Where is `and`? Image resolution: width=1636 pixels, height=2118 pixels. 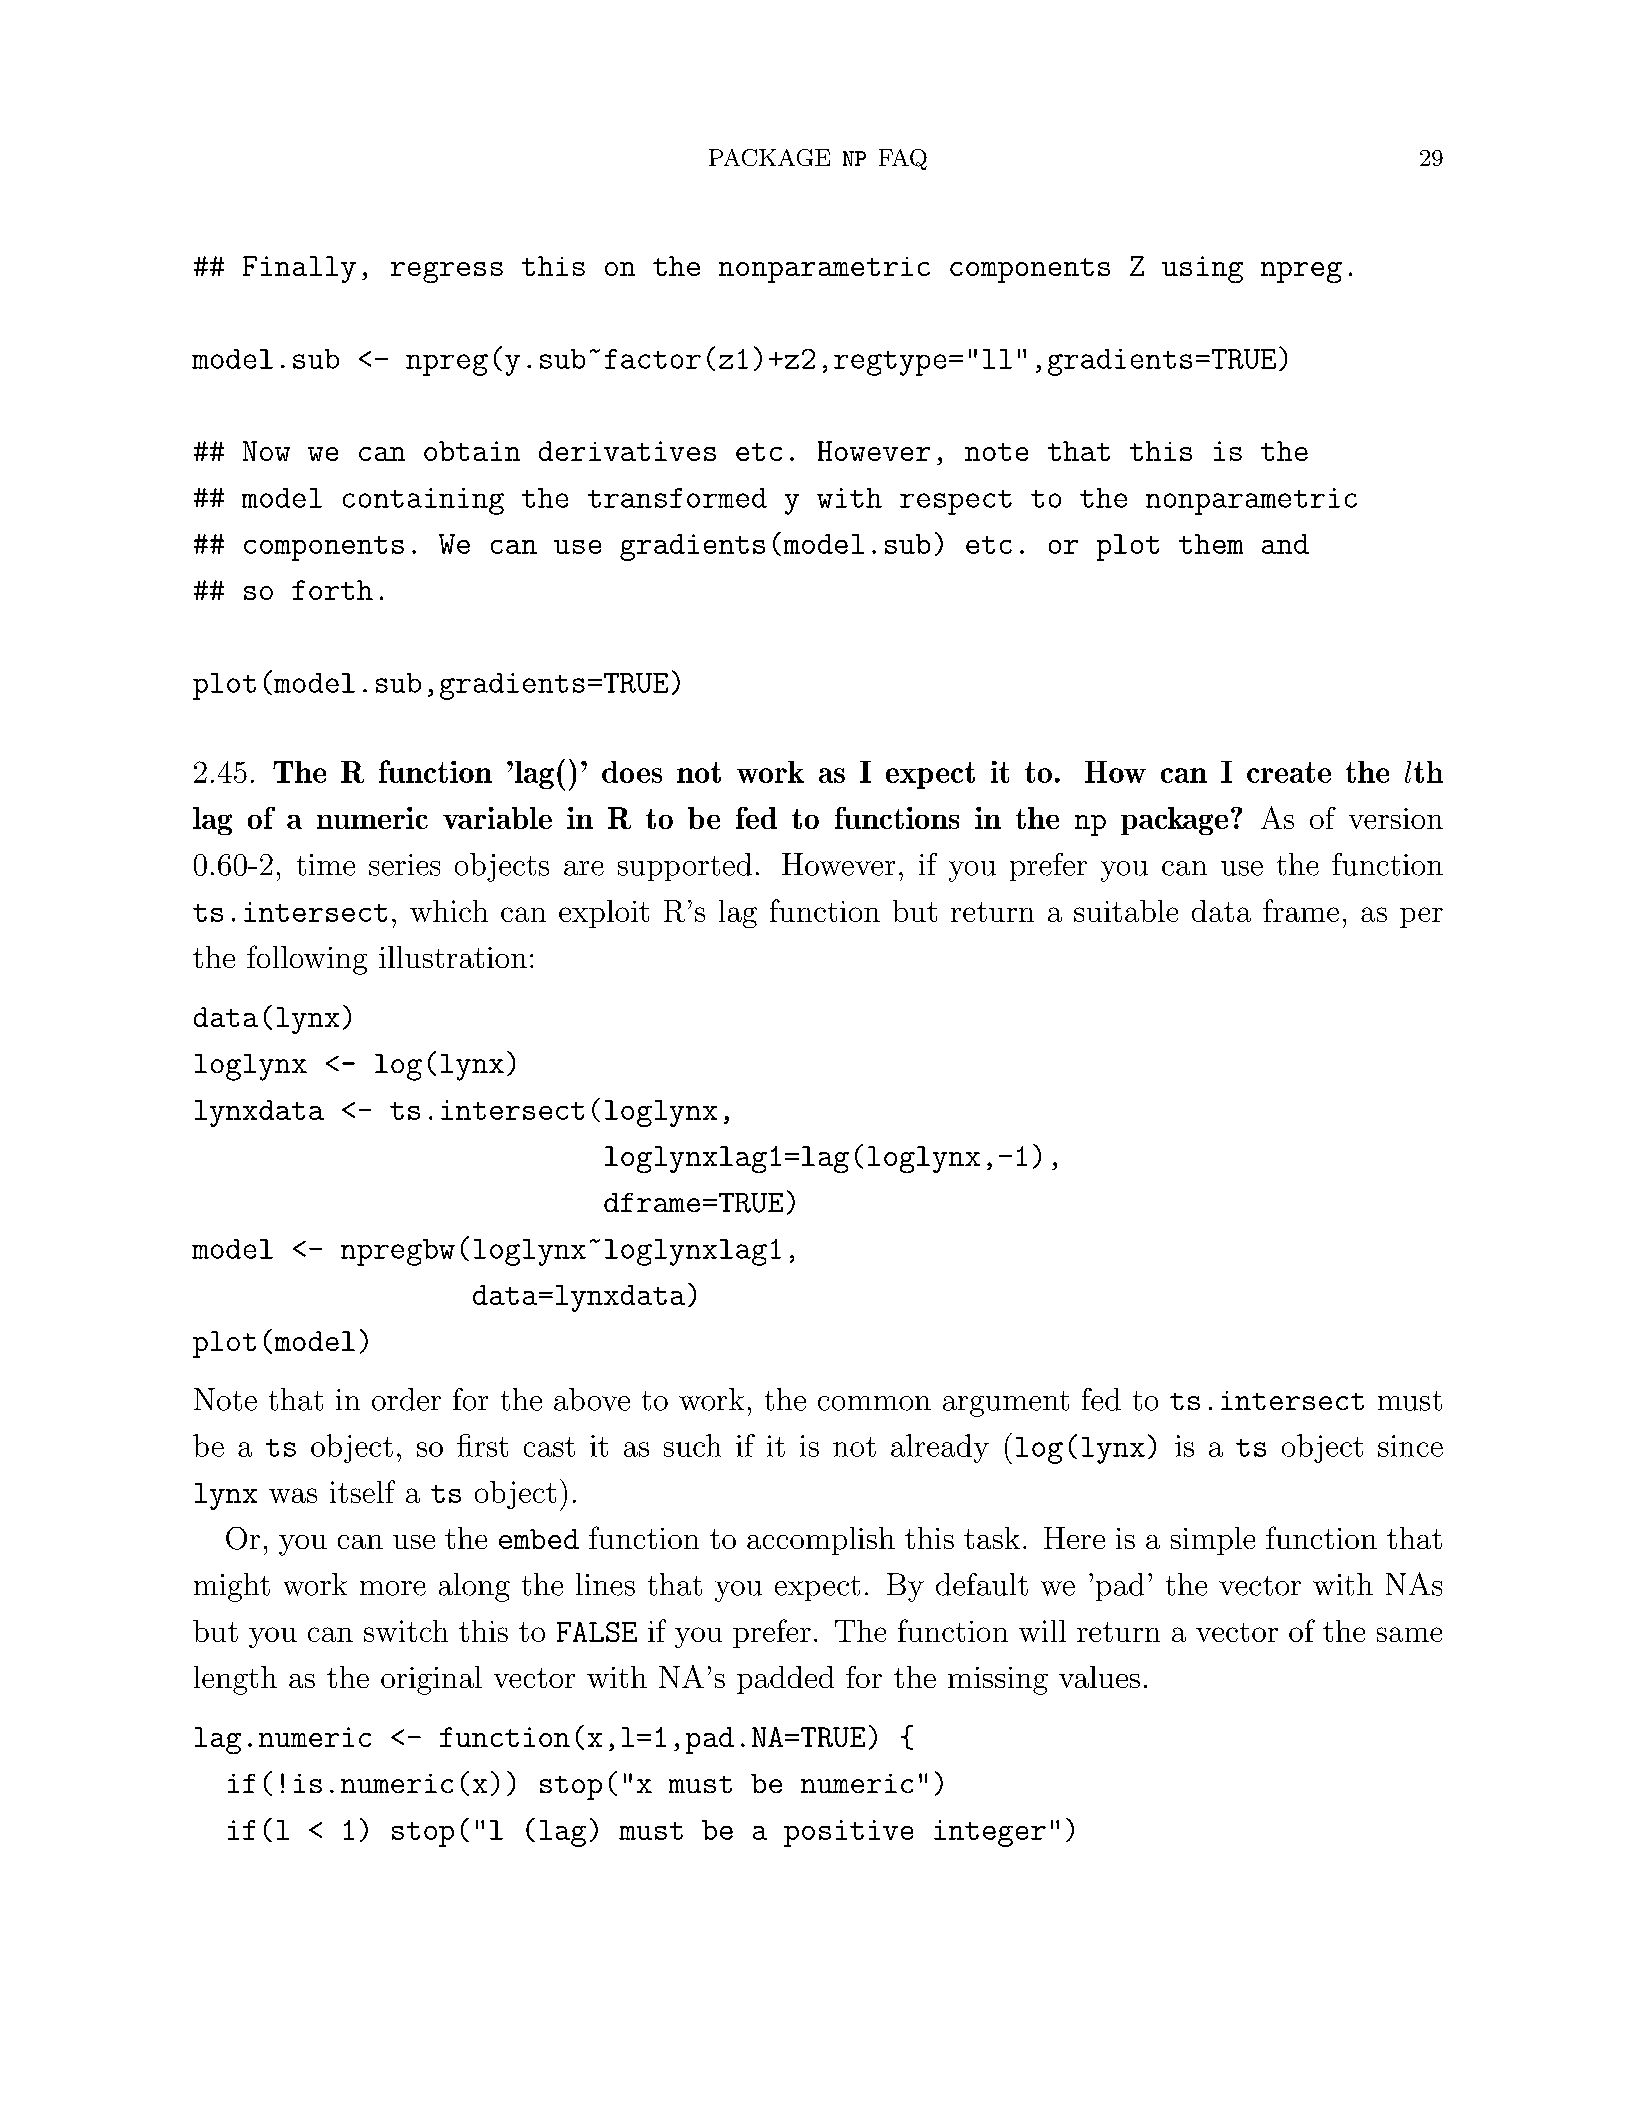 and is located at coordinates (1285, 544).
